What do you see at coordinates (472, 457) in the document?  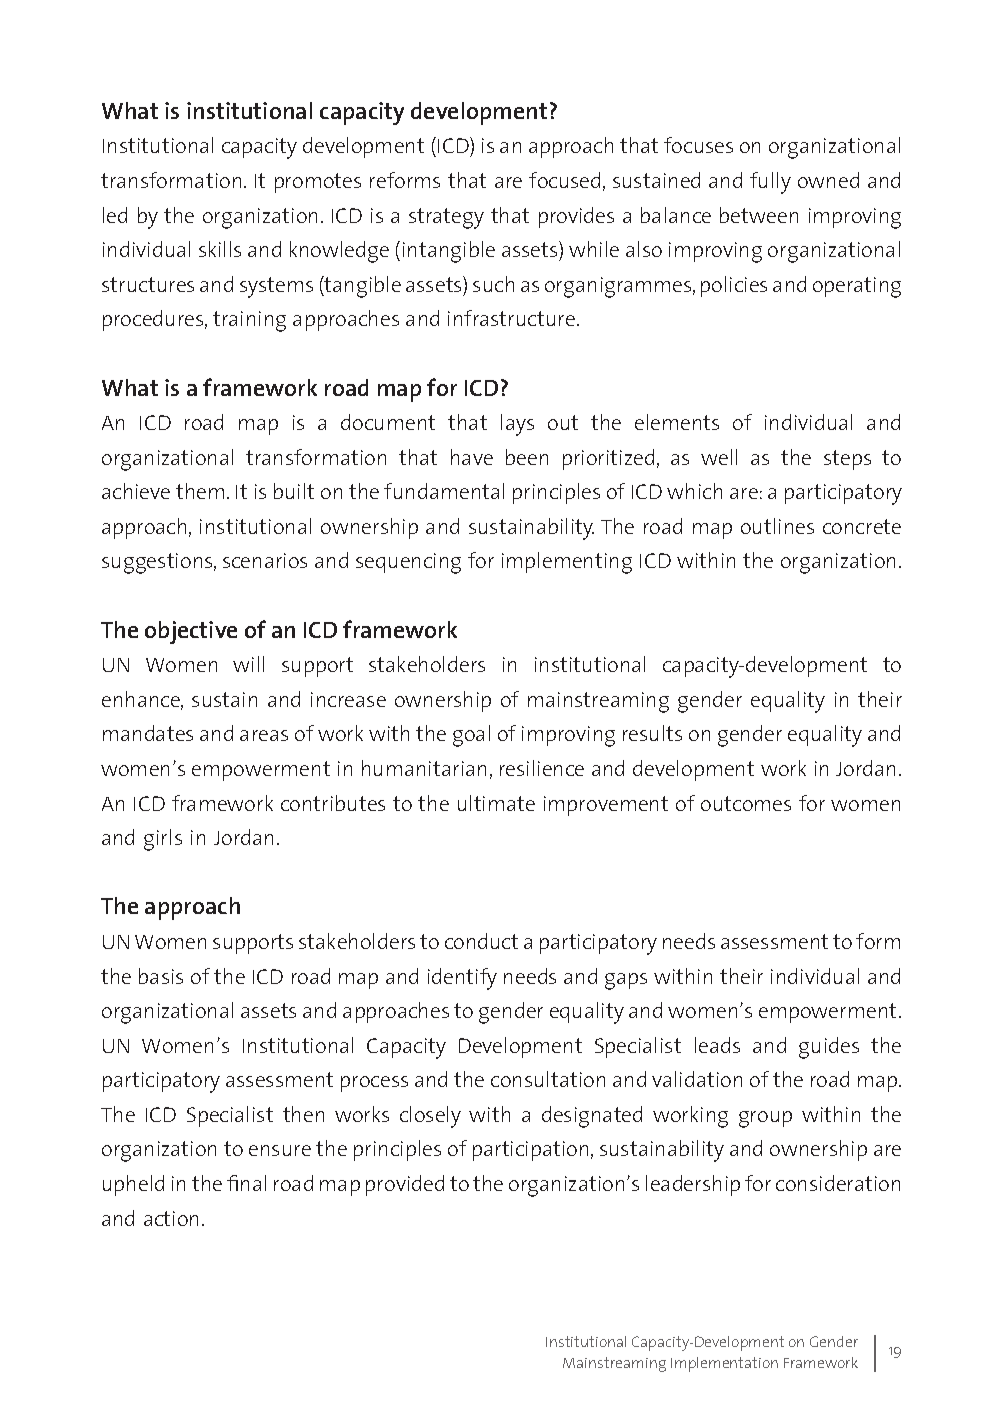 I see `have` at bounding box center [472, 457].
